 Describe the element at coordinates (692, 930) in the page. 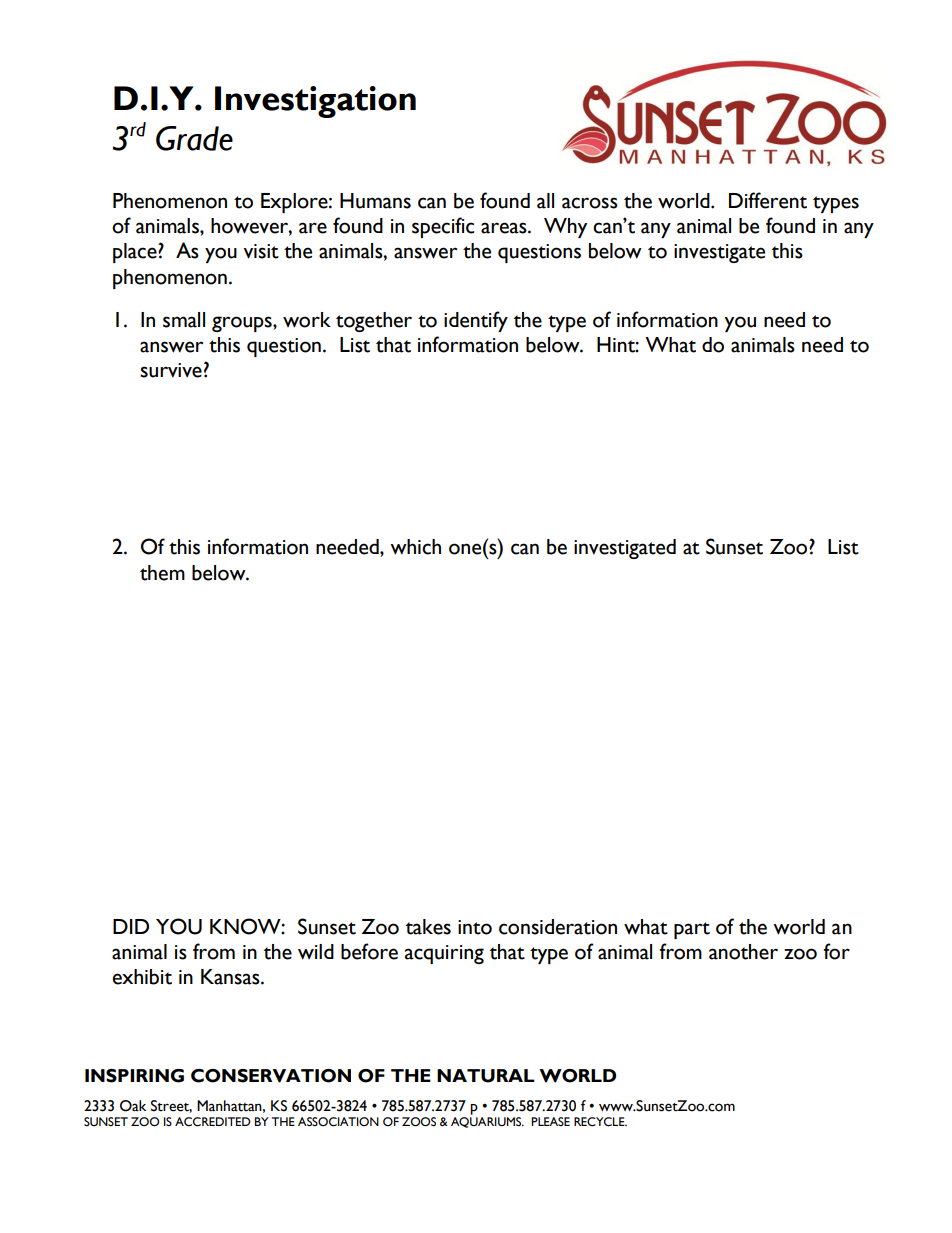

I see `part` at that location.
